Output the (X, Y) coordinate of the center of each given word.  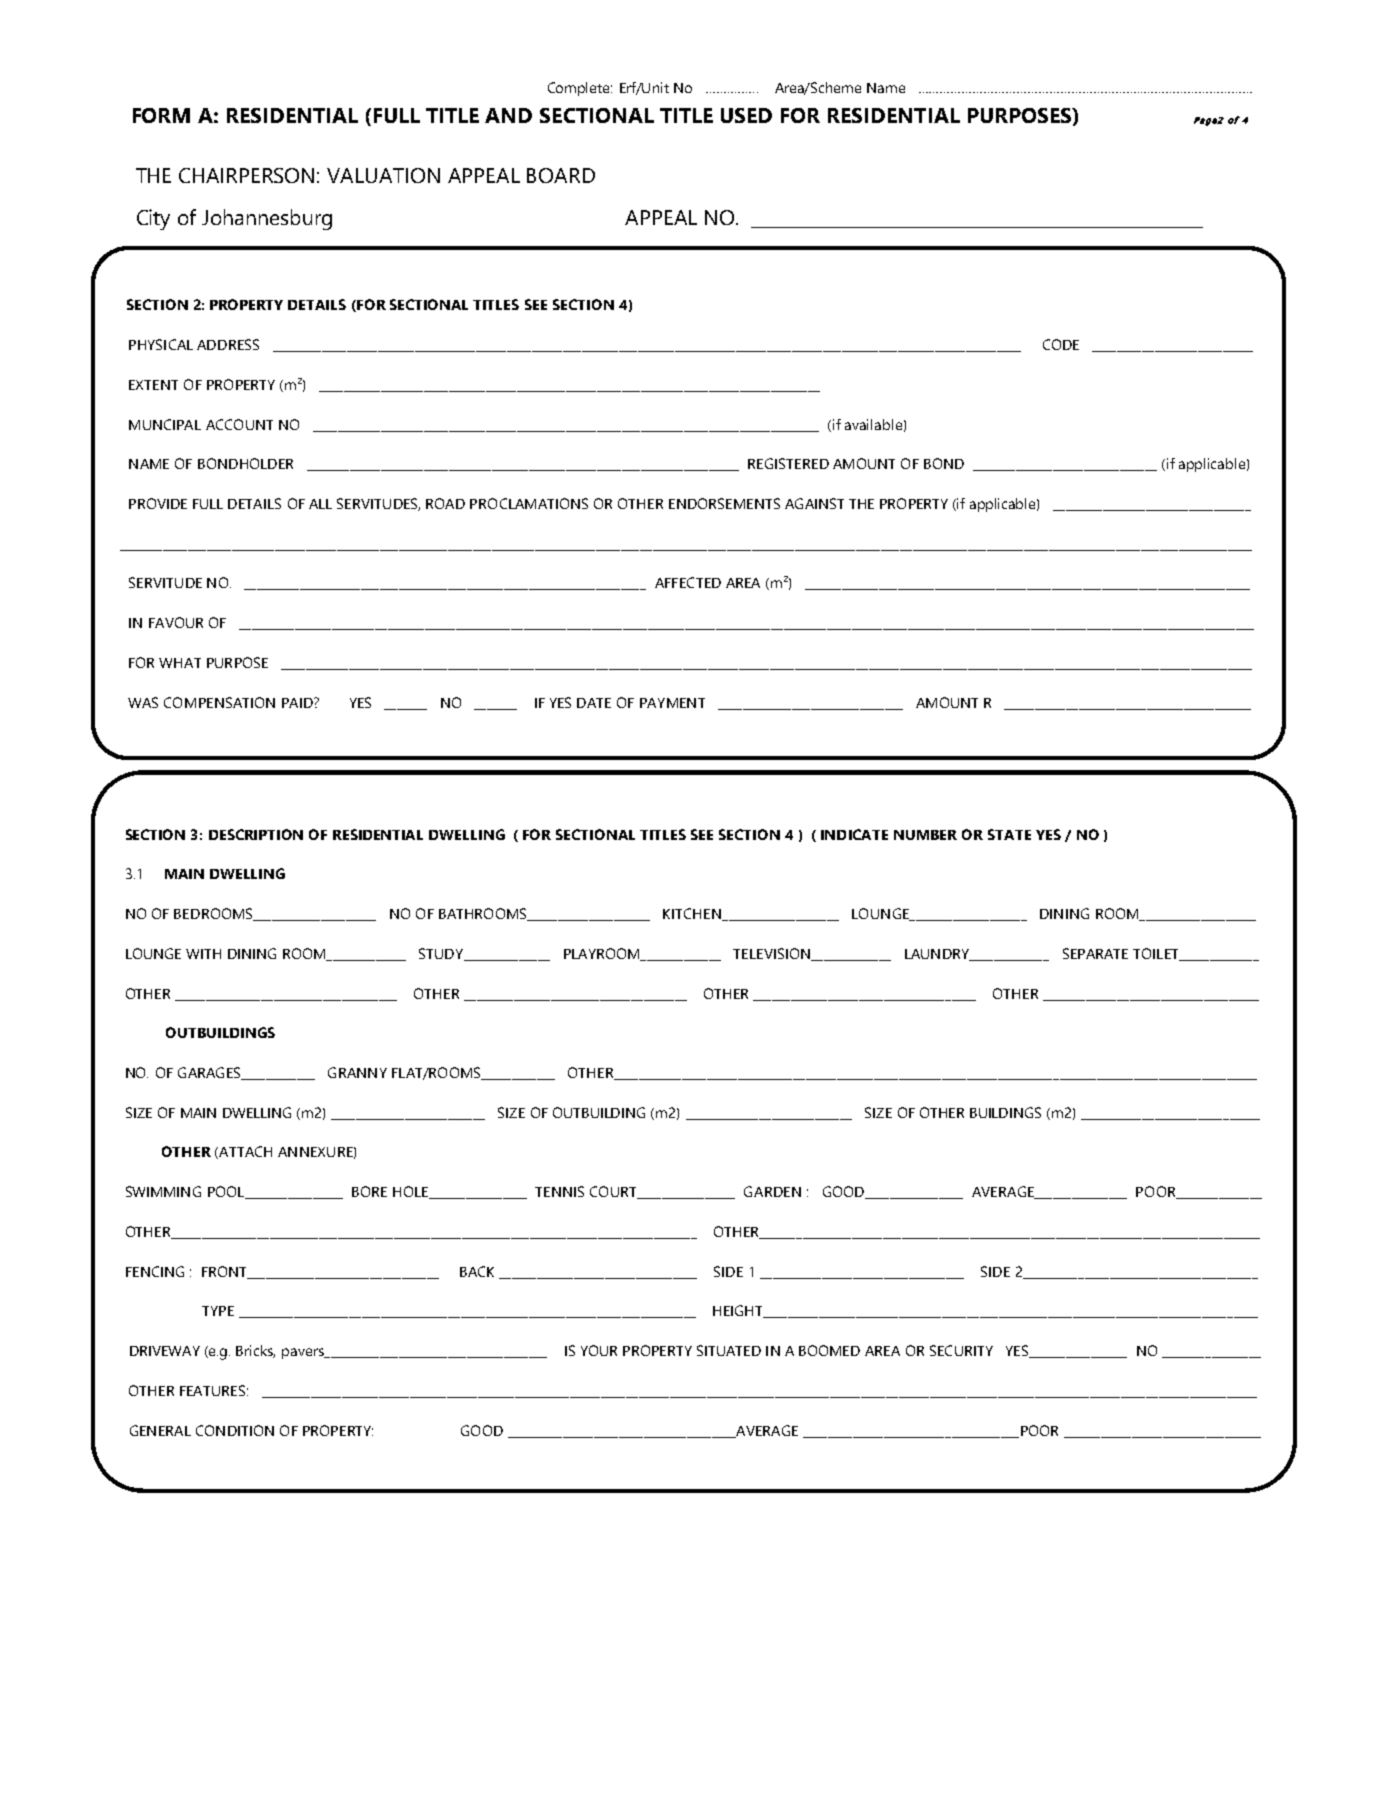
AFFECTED (688, 582)
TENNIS (559, 1191)
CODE (1061, 344)
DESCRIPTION (256, 834)
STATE (1009, 834)
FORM (161, 115)
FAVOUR (176, 622)
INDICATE (854, 834)
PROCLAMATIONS (529, 503)
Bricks (255, 1351)
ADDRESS (228, 344)
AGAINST (814, 503)
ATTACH (244, 1152)
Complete (580, 89)
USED (746, 115)
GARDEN (772, 1191)
